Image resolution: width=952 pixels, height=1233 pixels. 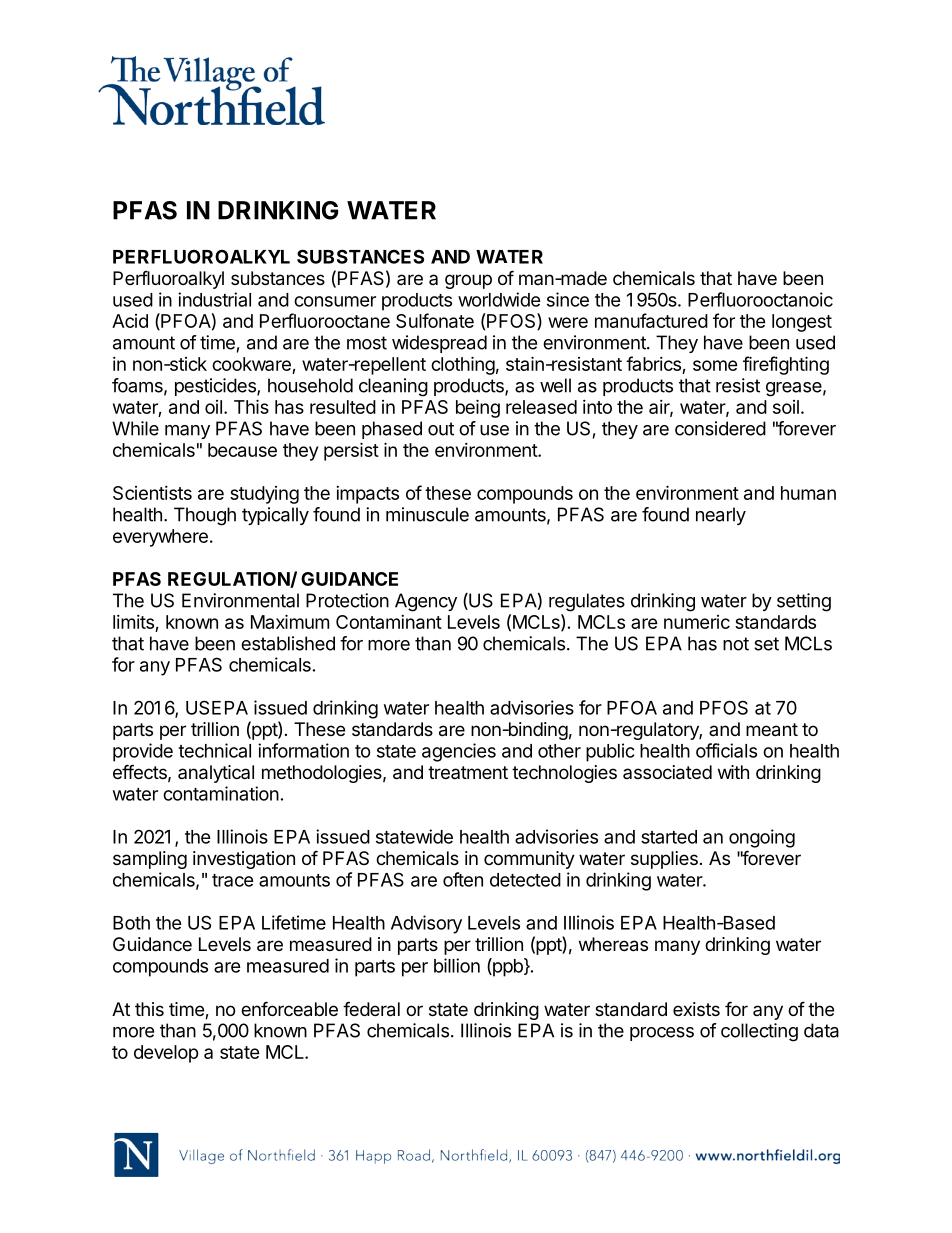 What do you see at coordinates (759, 1032) in the screenshot?
I see `collecting` at bounding box center [759, 1032].
